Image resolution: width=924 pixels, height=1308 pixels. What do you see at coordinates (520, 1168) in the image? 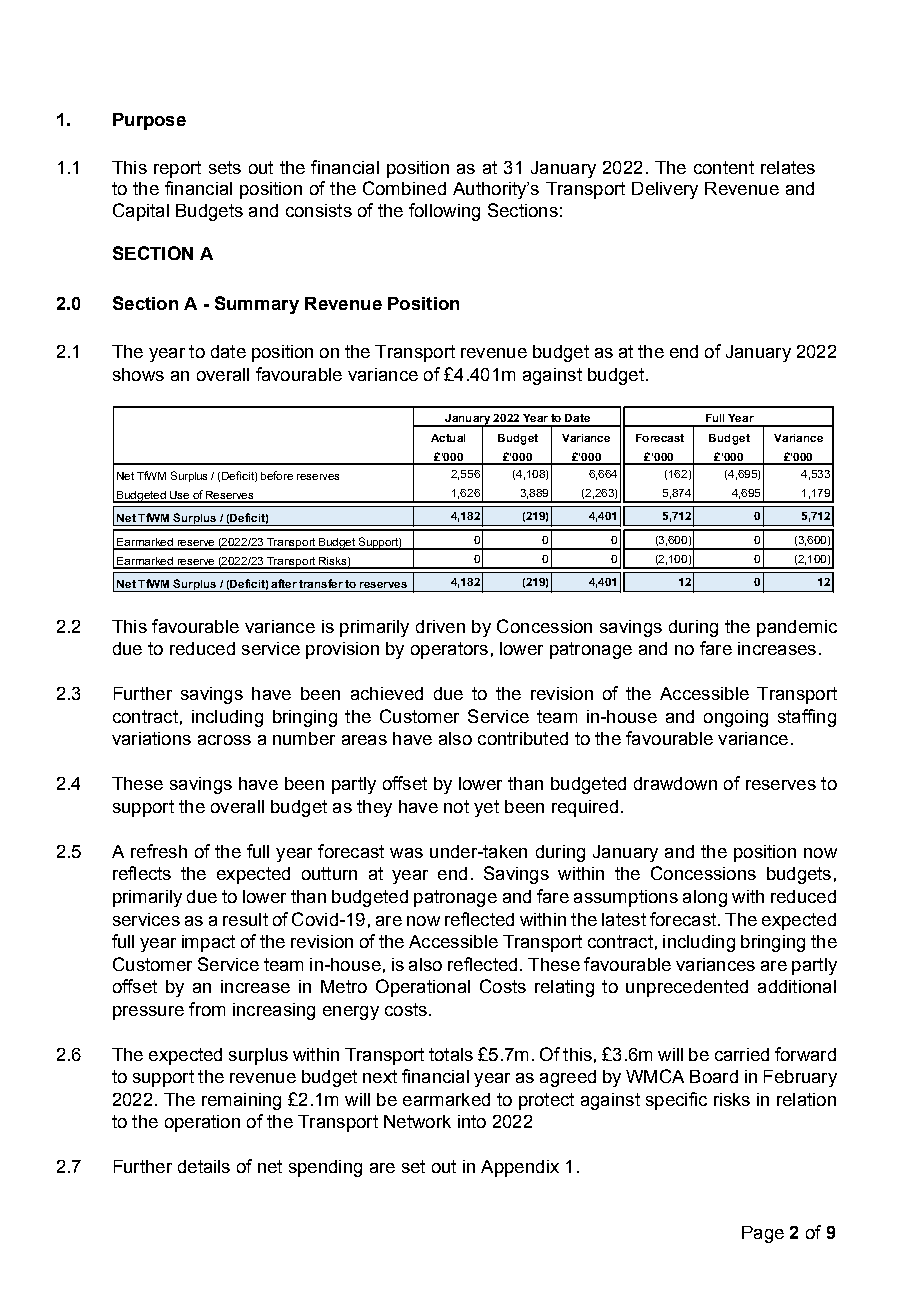
I see `Appendix` at bounding box center [520, 1168].
